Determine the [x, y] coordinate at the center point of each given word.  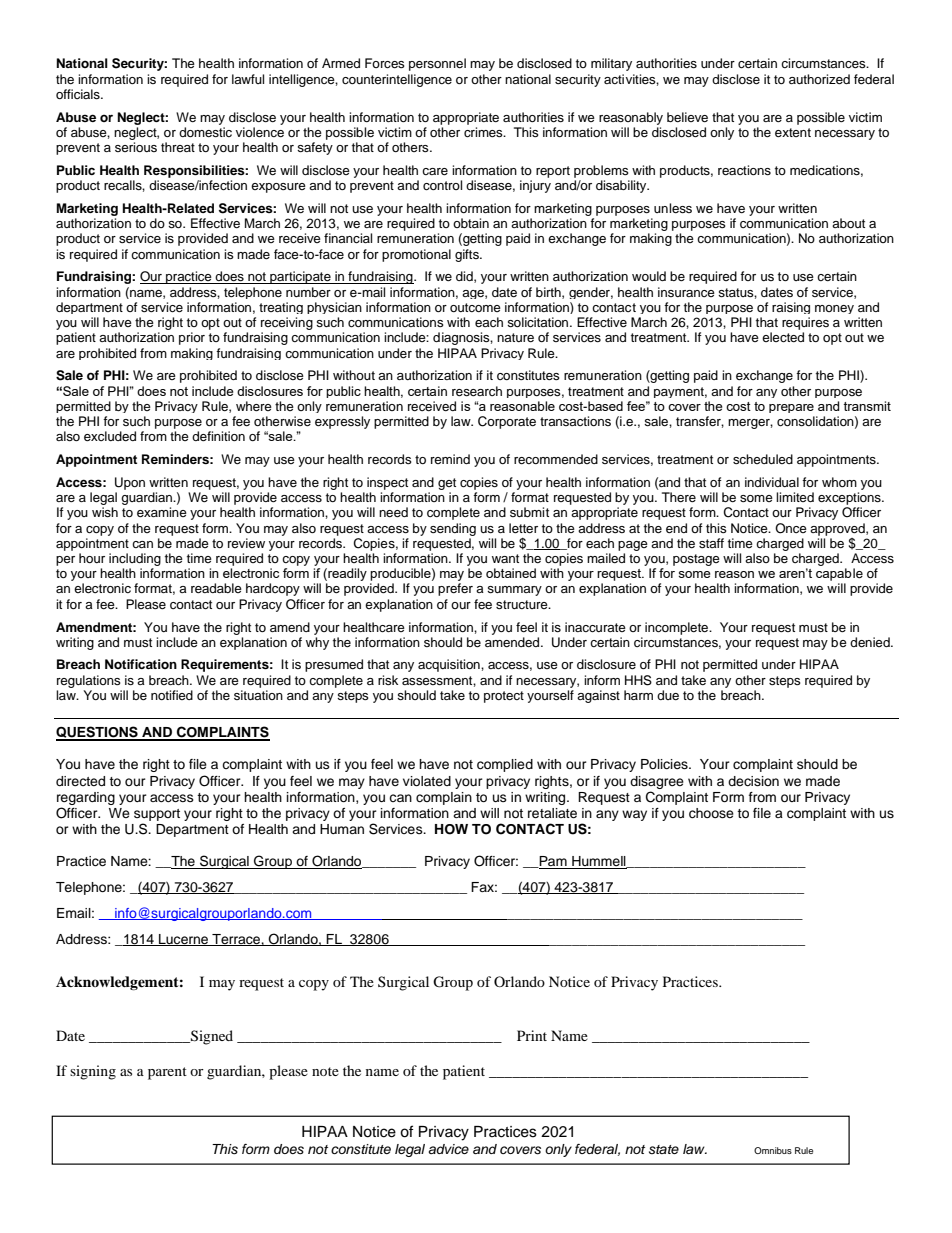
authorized [819, 79]
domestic [205, 132]
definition [218, 436]
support [157, 815]
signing [93, 1072]
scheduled [763, 459]
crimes [484, 132]
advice [448, 1149]
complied [505, 765]
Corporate [507, 422]
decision [753, 781]
